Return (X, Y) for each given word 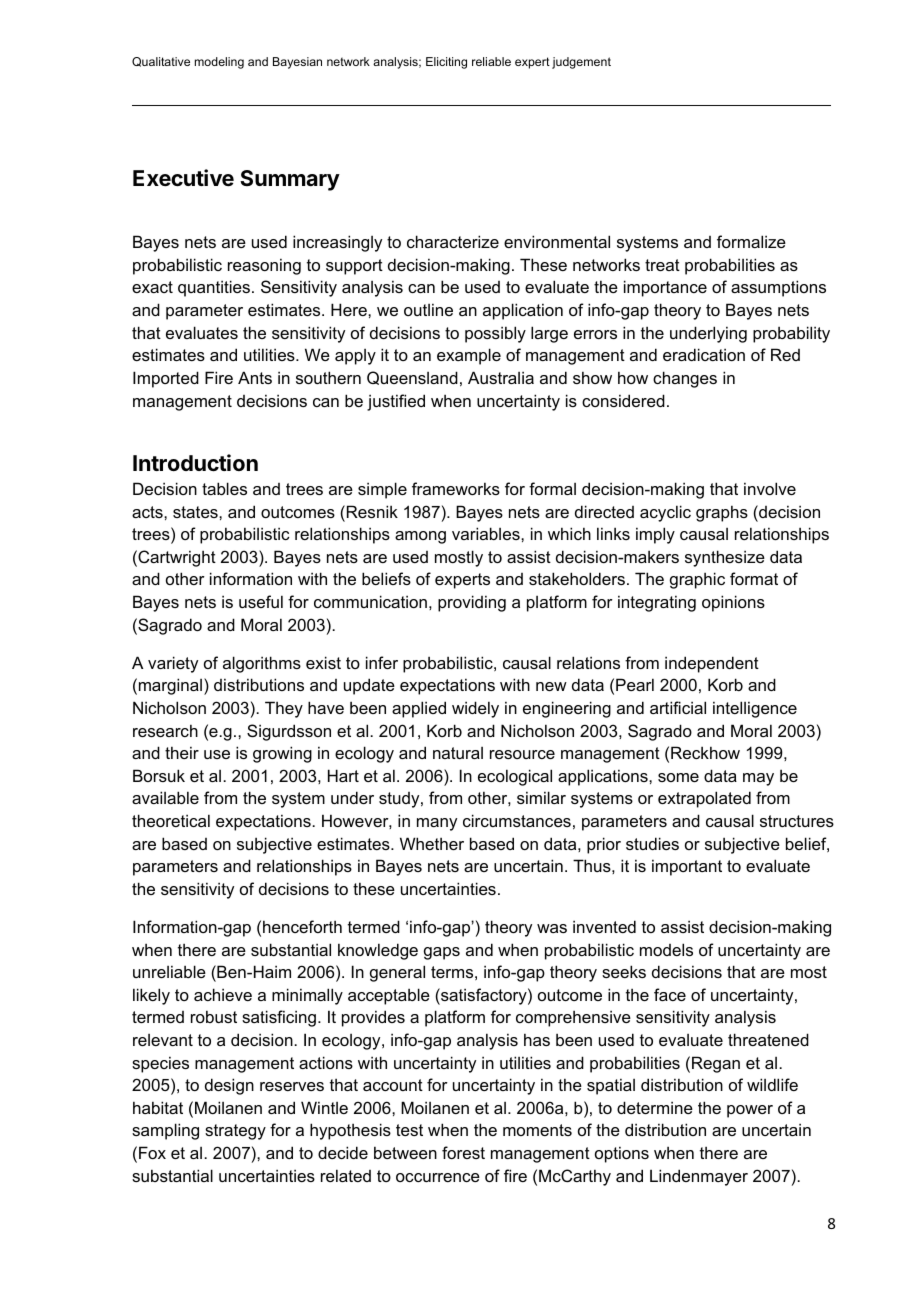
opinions (733, 603)
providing (472, 603)
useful (261, 601)
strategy (235, 1132)
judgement (581, 63)
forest (463, 1152)
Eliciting (446, 63)
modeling (219, 63)
